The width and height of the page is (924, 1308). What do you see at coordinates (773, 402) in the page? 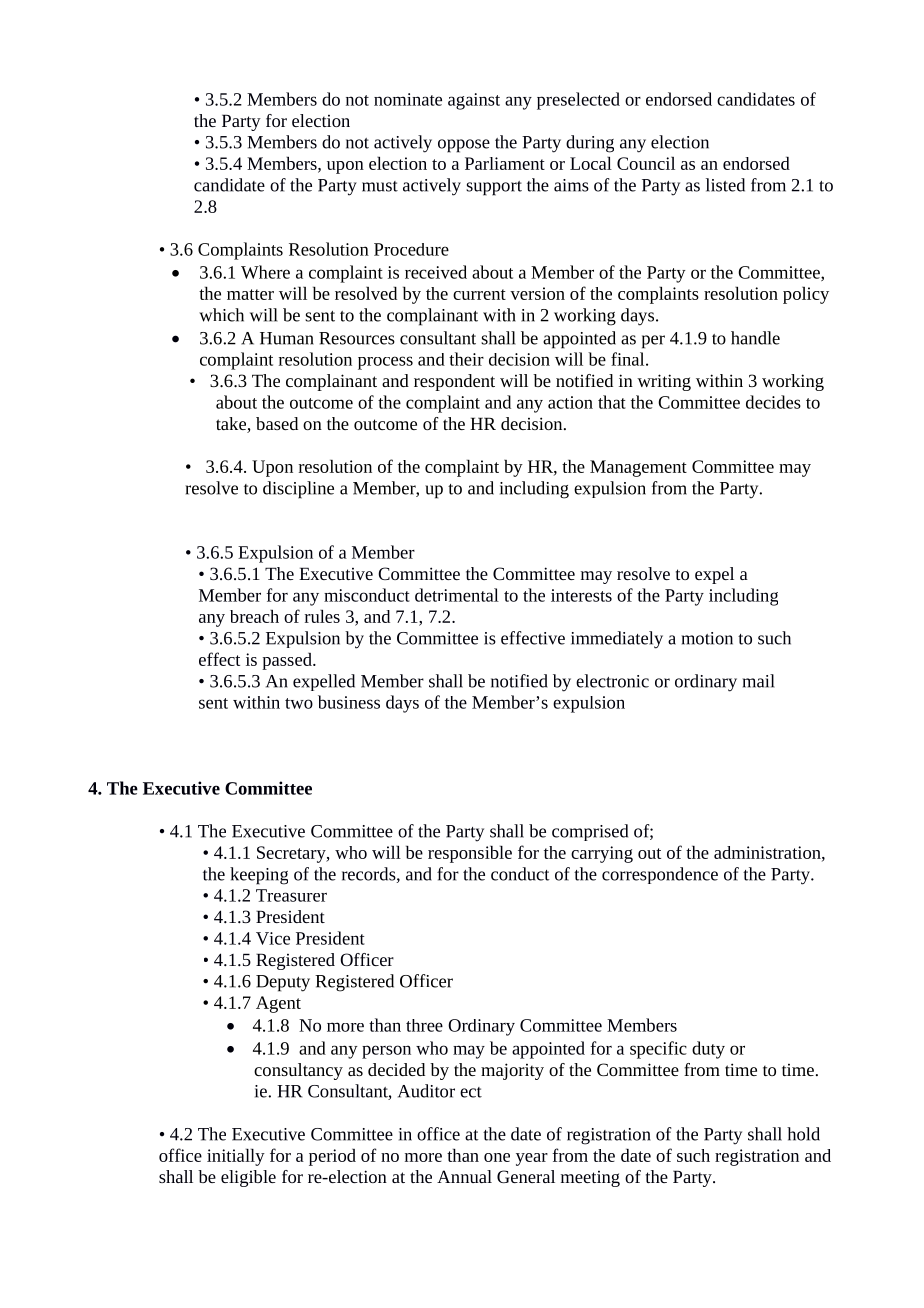
I see `decides` at bounding box center [773, 402].
